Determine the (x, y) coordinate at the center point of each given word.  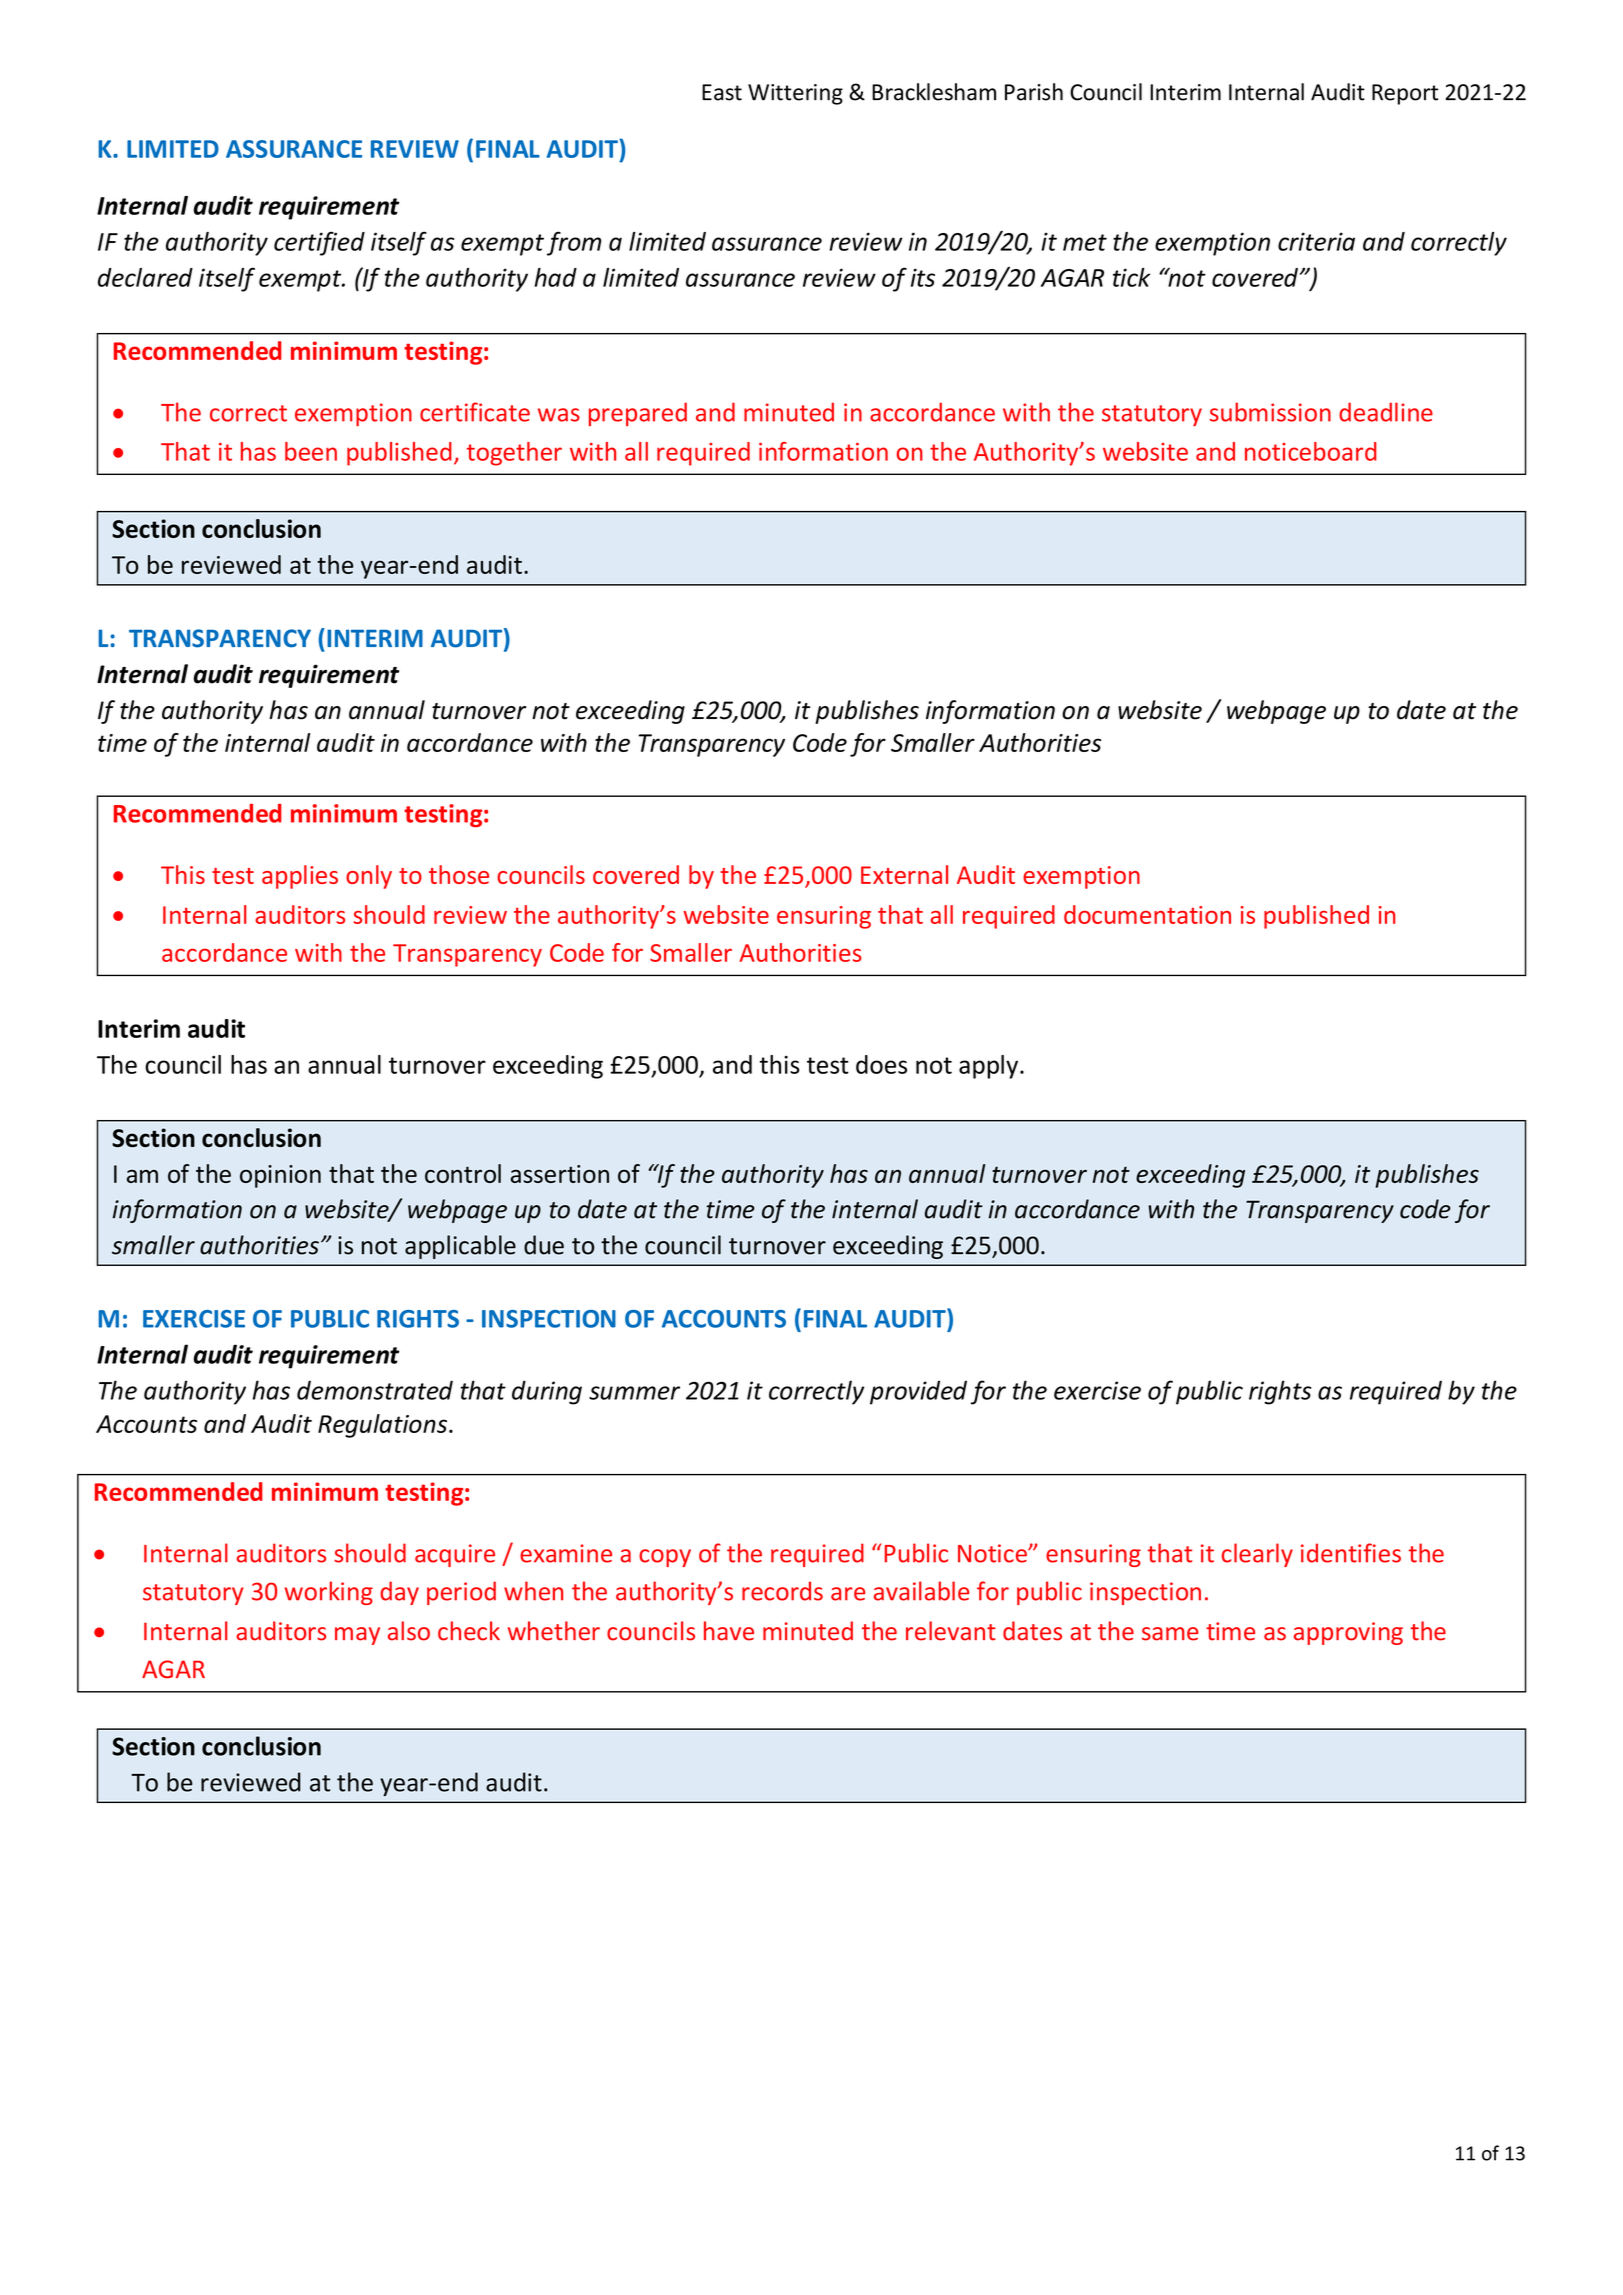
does (881, 1064)
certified (319, 243)
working (328, 1593)
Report (1405, 94)
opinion (280, 1176)
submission (1270, 412)
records (782, 1591)
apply (988, 1067)
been (311, 451)
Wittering (795, 94)
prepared (638, 414)
